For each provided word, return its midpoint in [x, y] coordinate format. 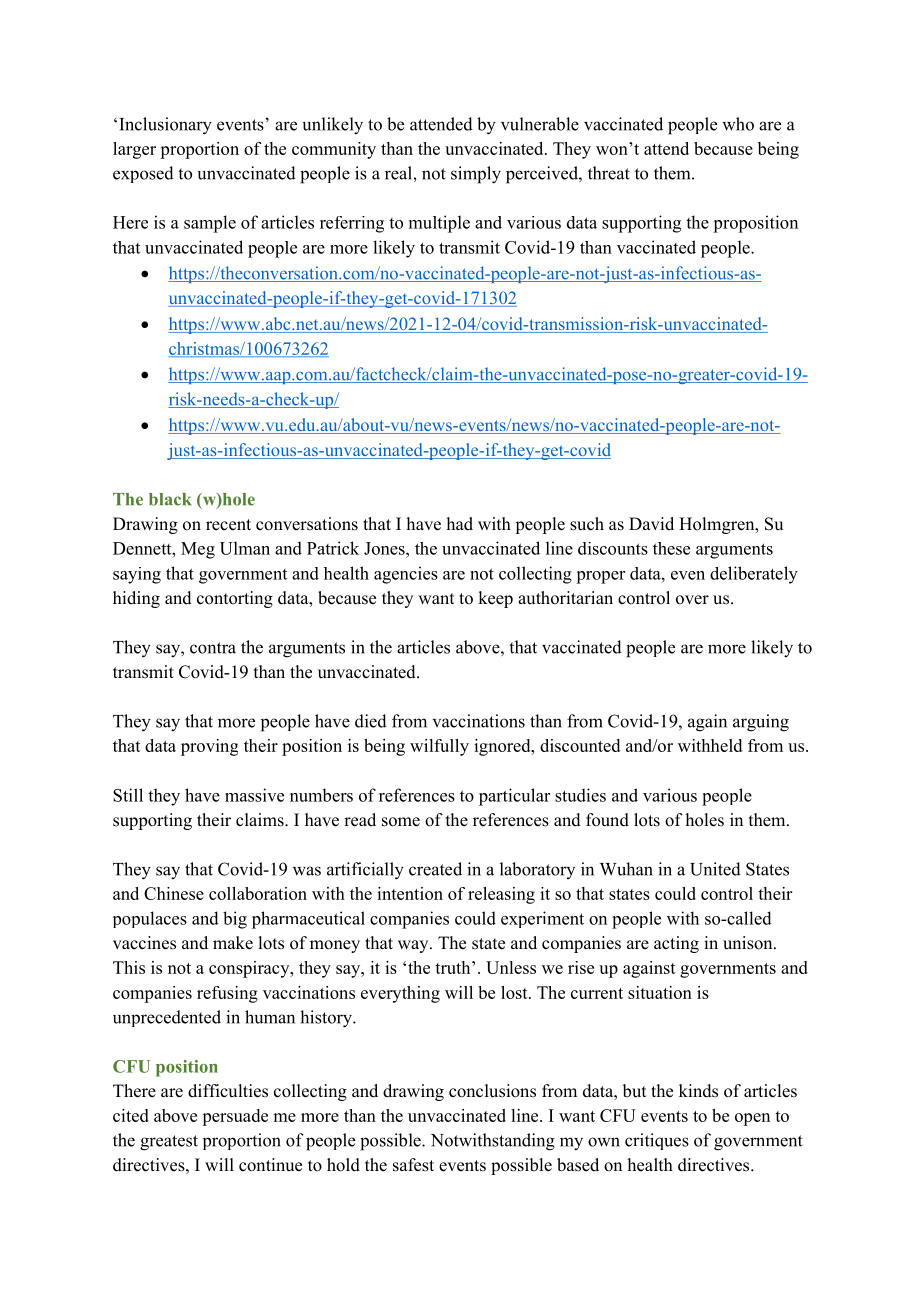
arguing [761, 723]
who [738, 124]
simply [476, 175]
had [460, 524]
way [414, 946]
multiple [439, 224]
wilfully [439, 747]
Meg [198, 550]
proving [209, 747]
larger [134, 150]
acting [676, 944]
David [651, 523]
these [671, 548]
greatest [169, 1143]
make [233, 943]
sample [210, 224]
